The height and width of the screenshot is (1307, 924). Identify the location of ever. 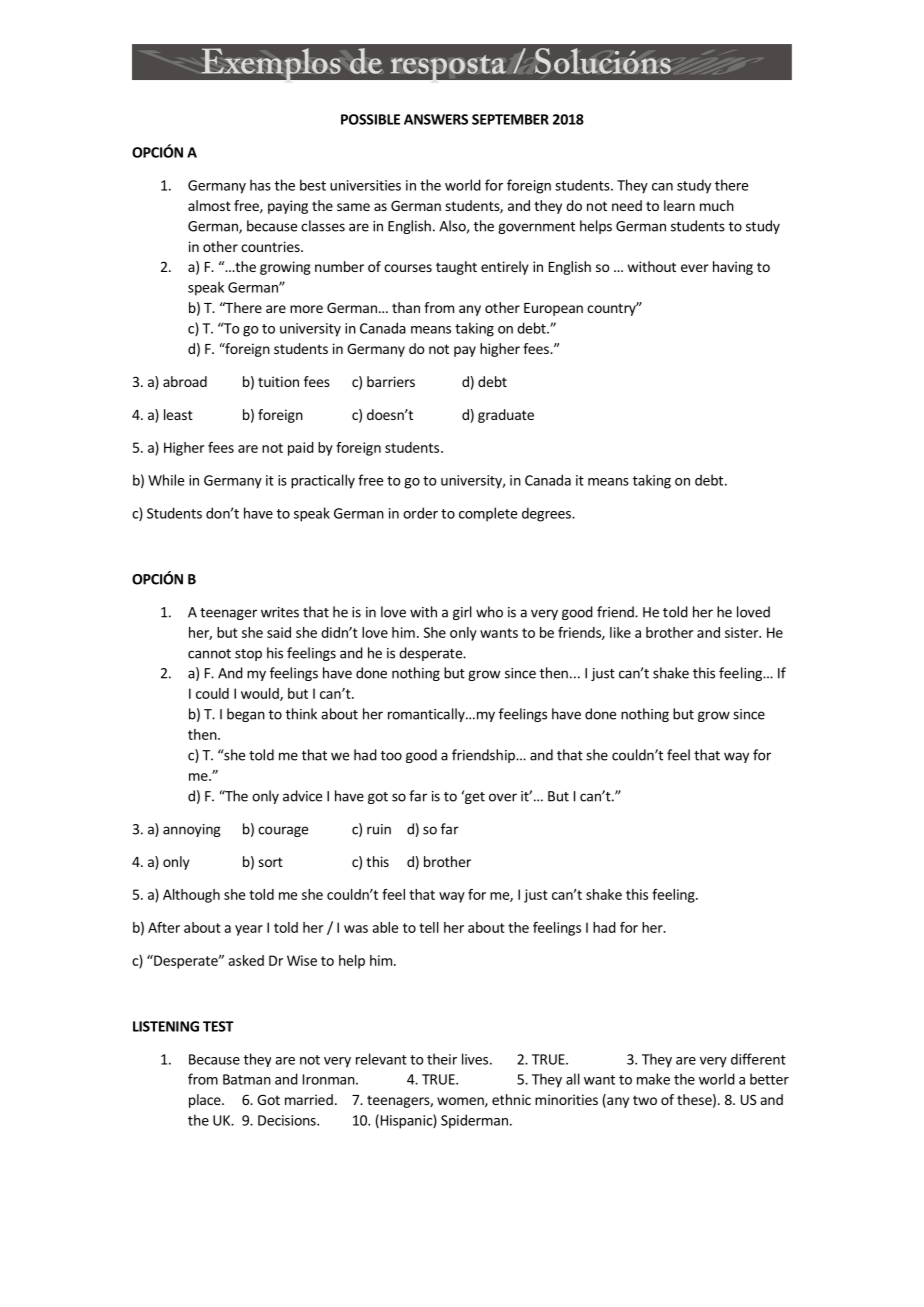
(695, 268).
